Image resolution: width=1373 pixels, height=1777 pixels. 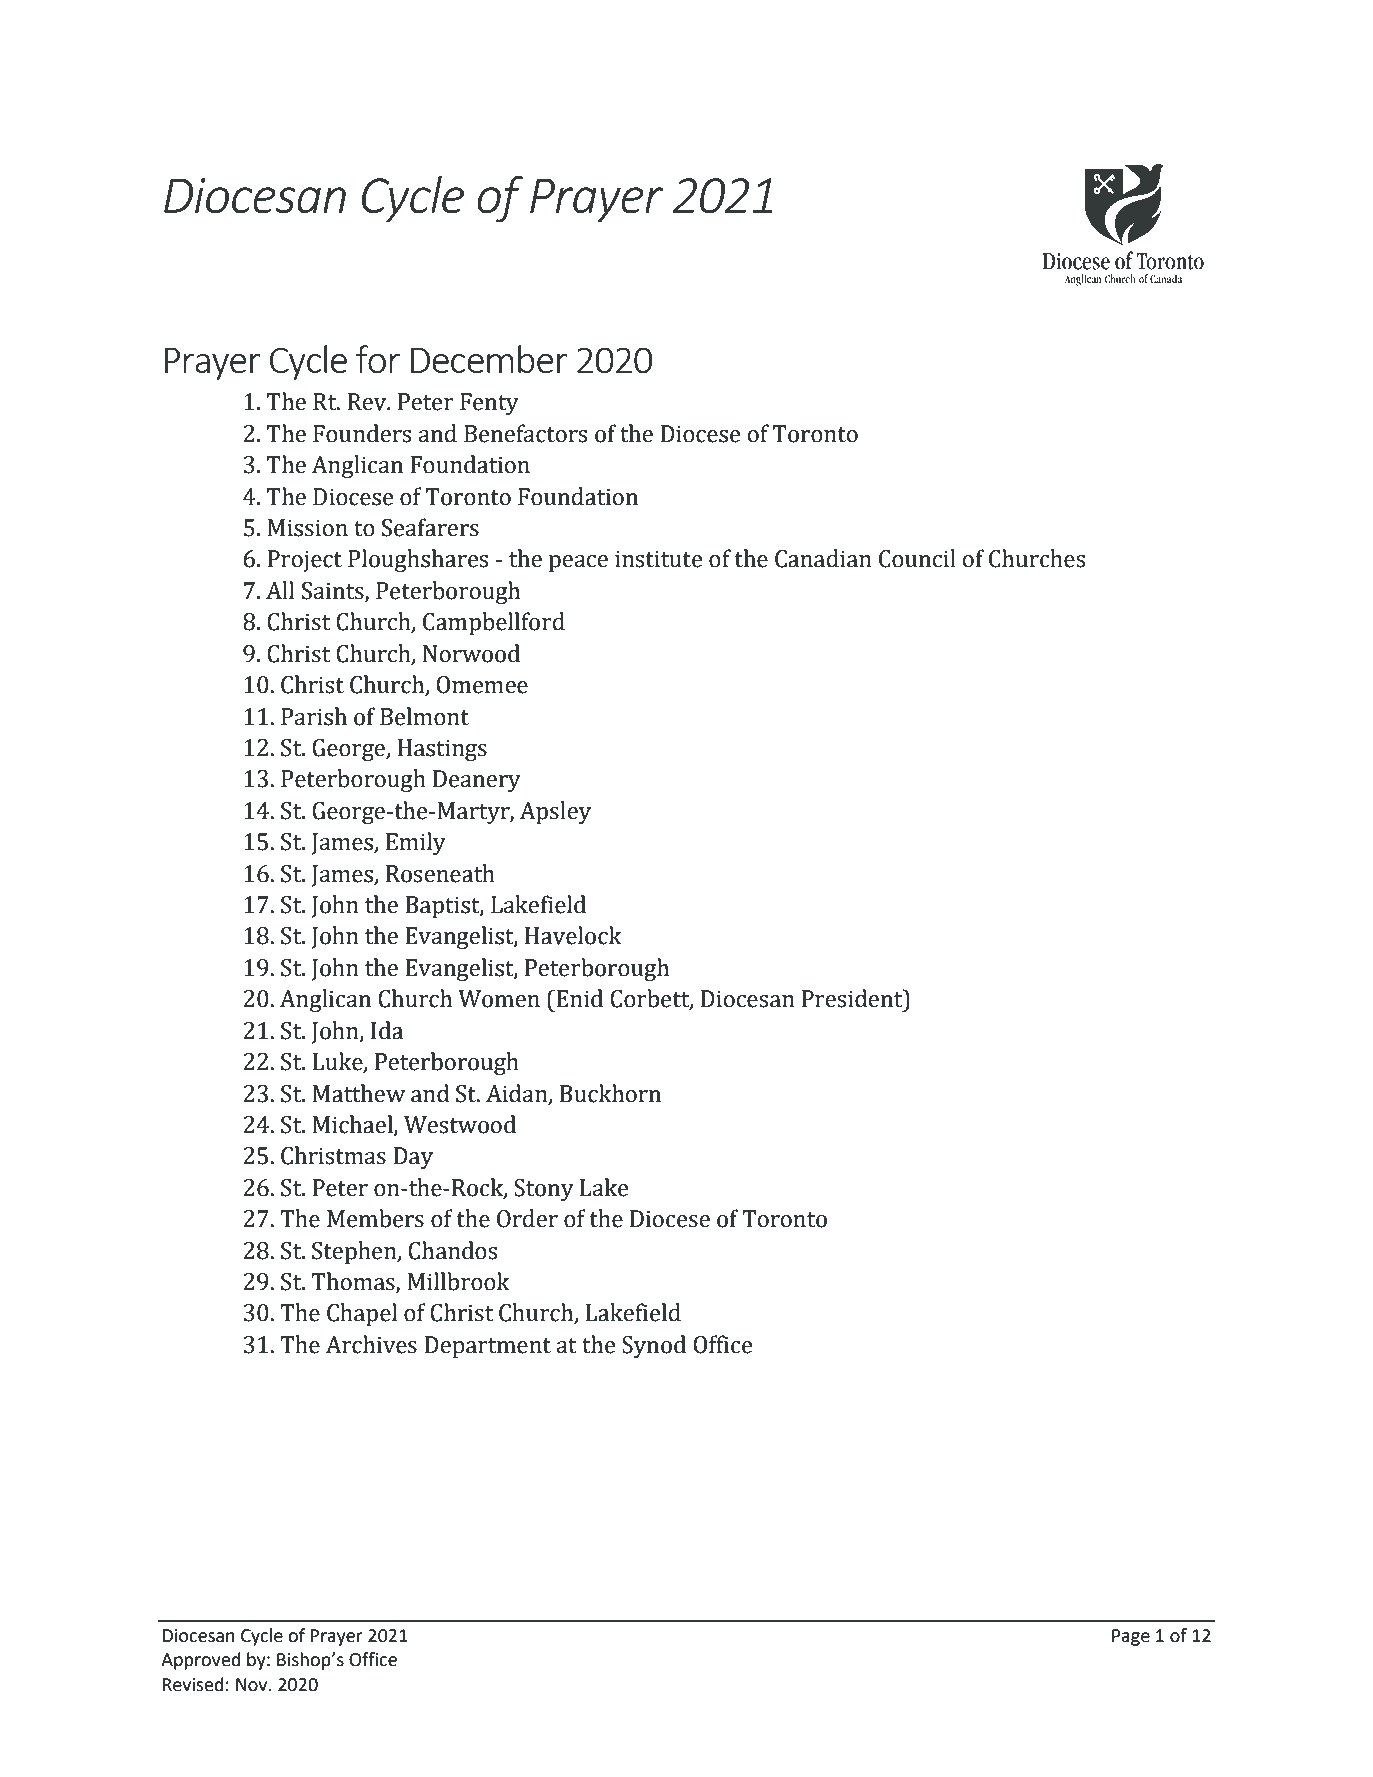 What do you see at coordinates (654, 1346) in the page?
I see `Synod` at bounding box center [654, 1346].
